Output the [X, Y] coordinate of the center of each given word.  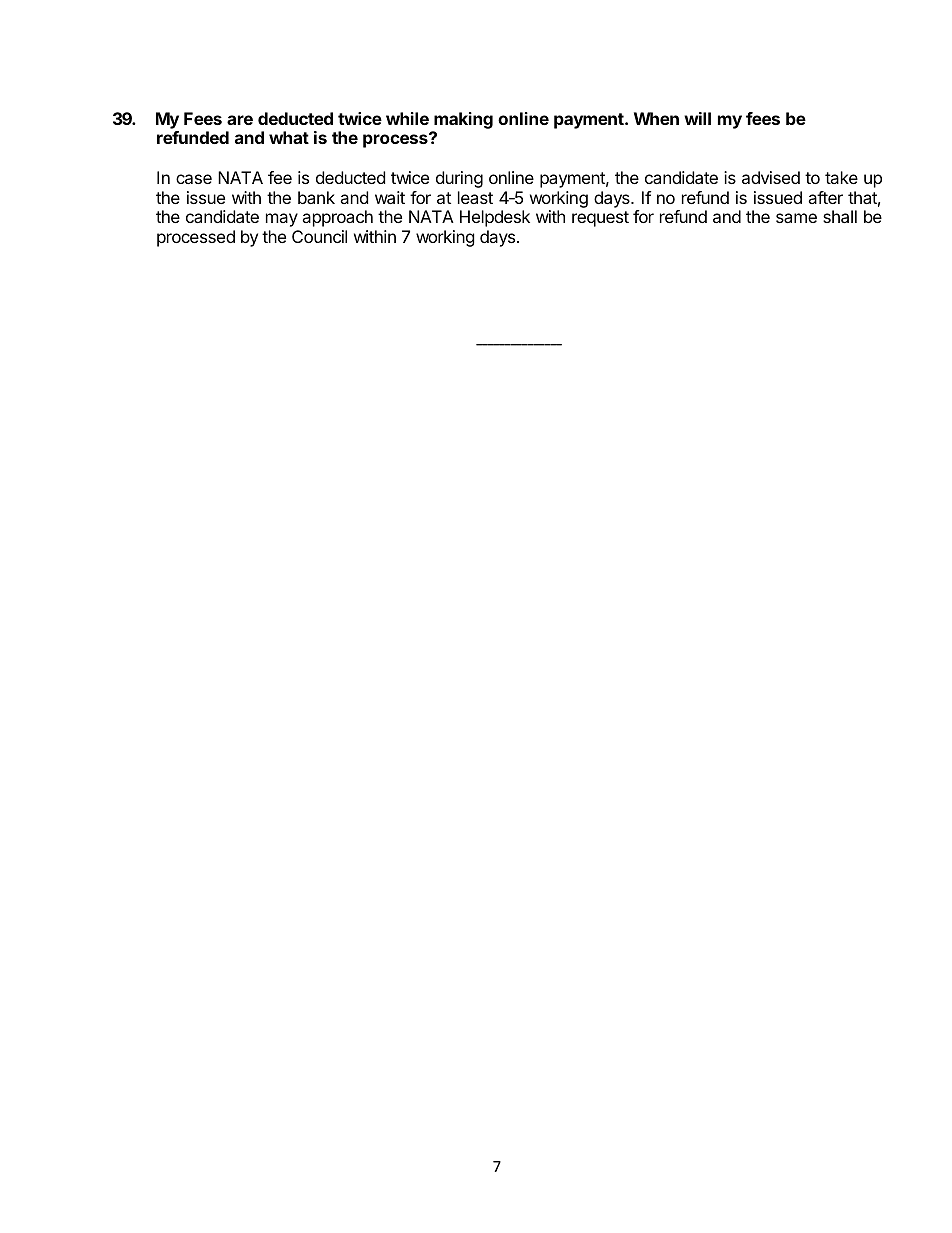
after [825, 197]
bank [316, 197]
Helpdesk [495, 218]
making [463, 120]
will [697, 118]
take [841, 177]
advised [771, 177]
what [289, 137]
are [240, 120]
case [194, 179]
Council [319, 236]
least [475, 197]
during [459, 179]
